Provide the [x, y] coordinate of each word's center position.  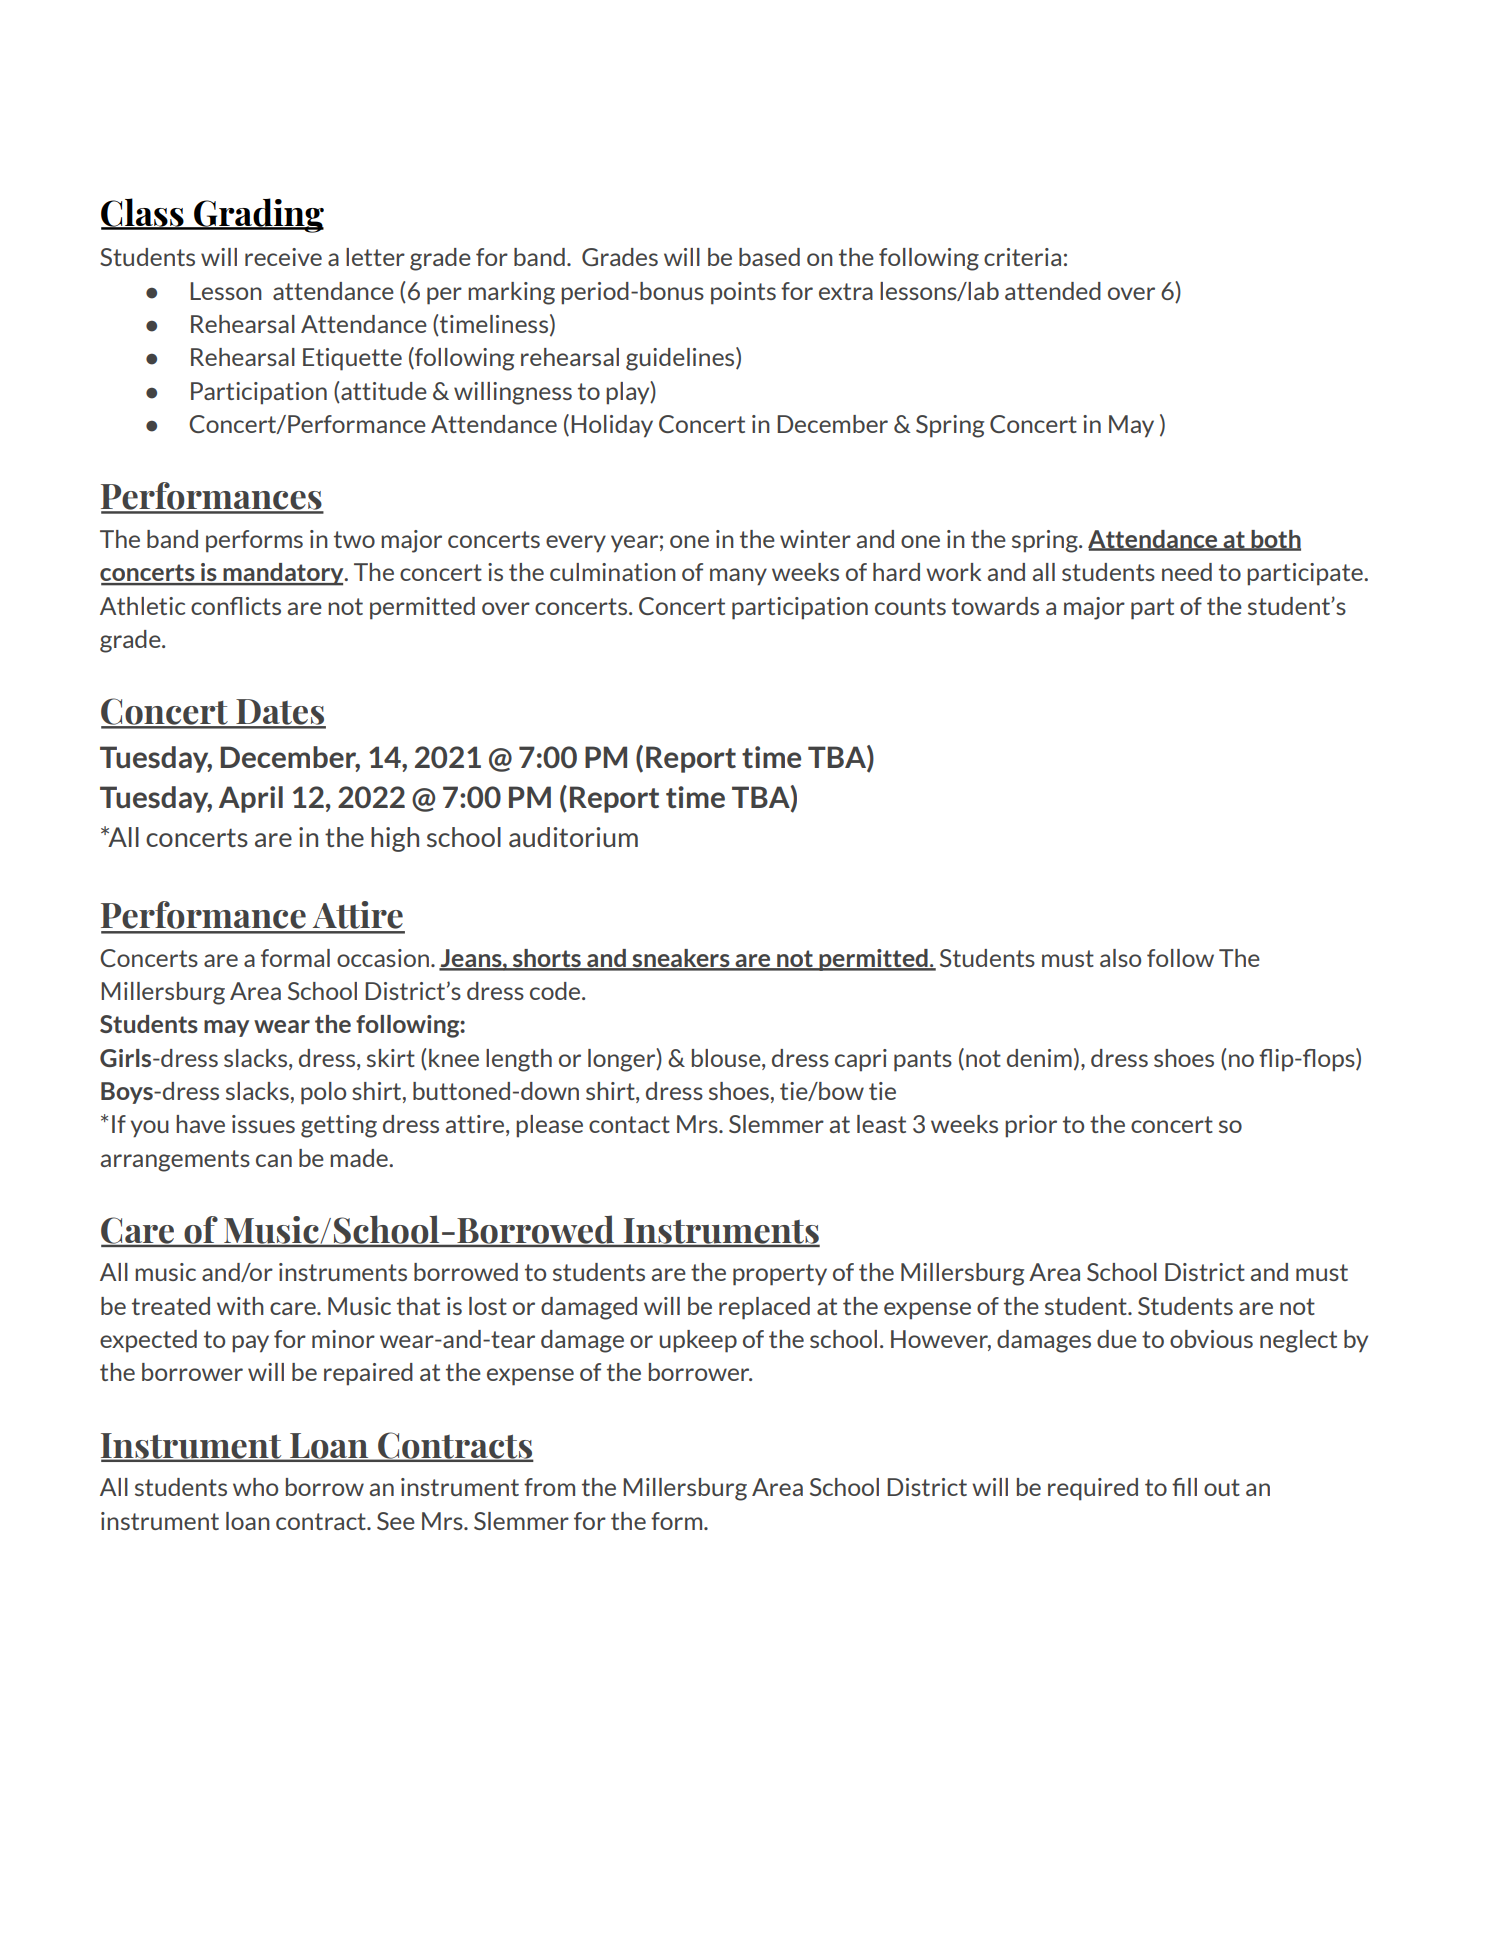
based [769, 257]
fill [1184, 1487]
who [255, 1487]
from [549, 1487]
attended [1053, 291]
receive [283, 257]
